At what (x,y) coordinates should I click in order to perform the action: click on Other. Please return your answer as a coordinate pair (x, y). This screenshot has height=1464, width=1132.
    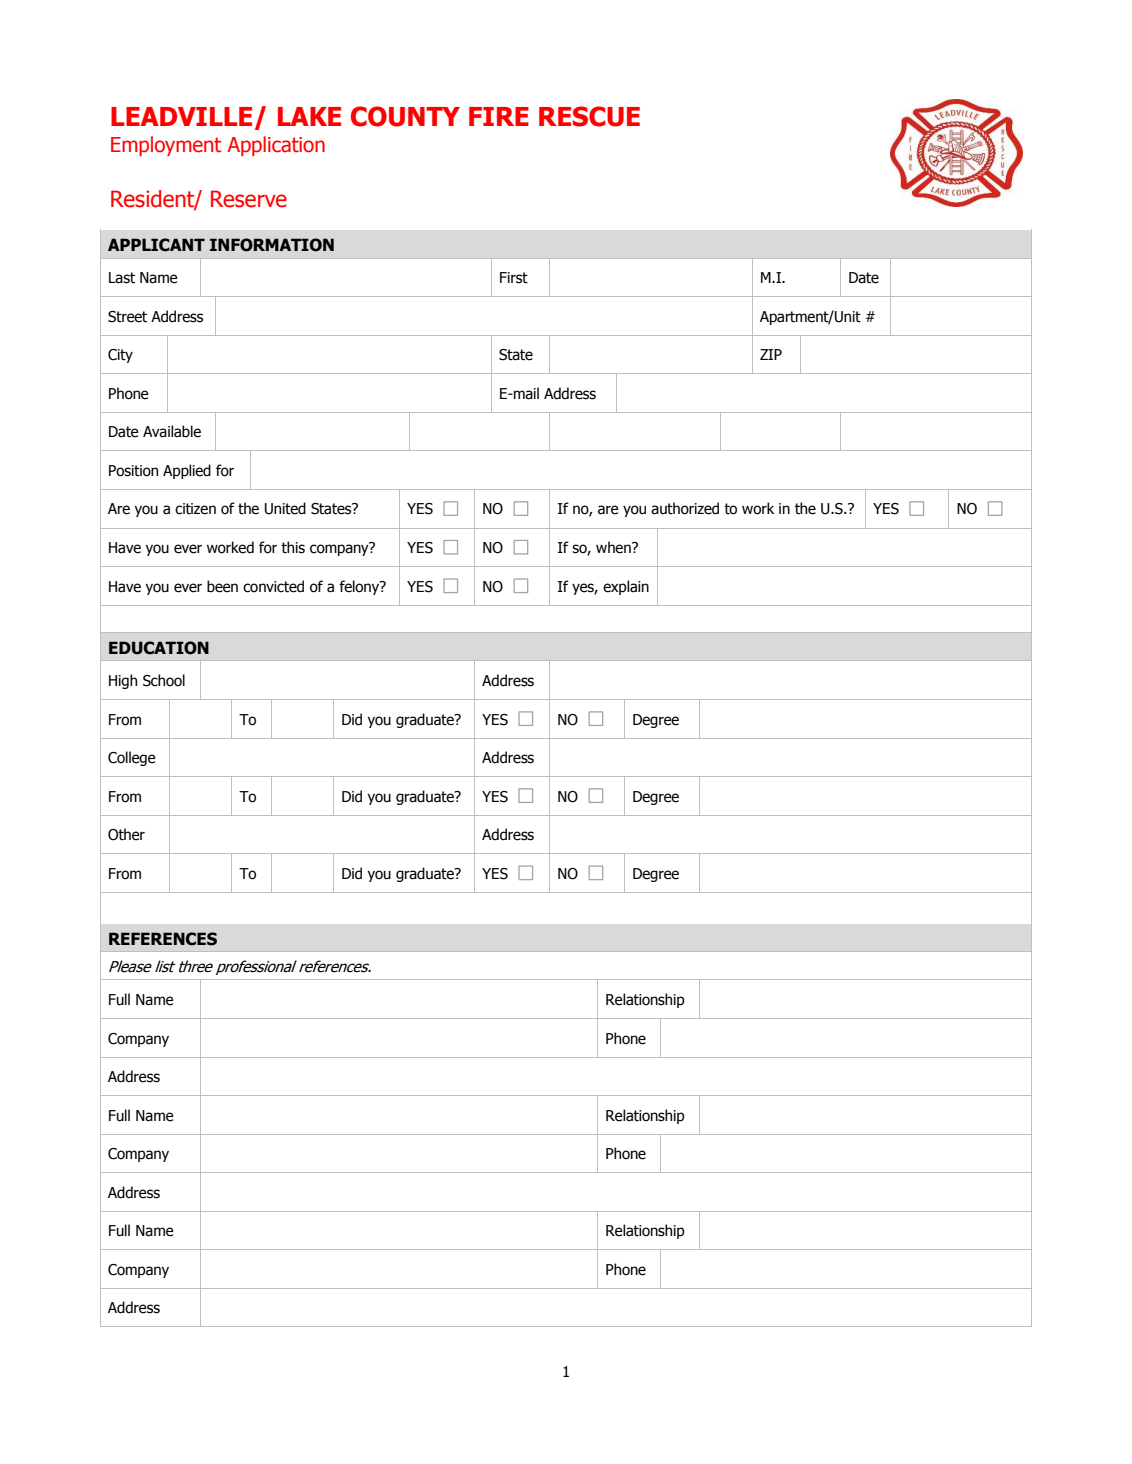
    Looking at the image, I should click on (126, 834).
